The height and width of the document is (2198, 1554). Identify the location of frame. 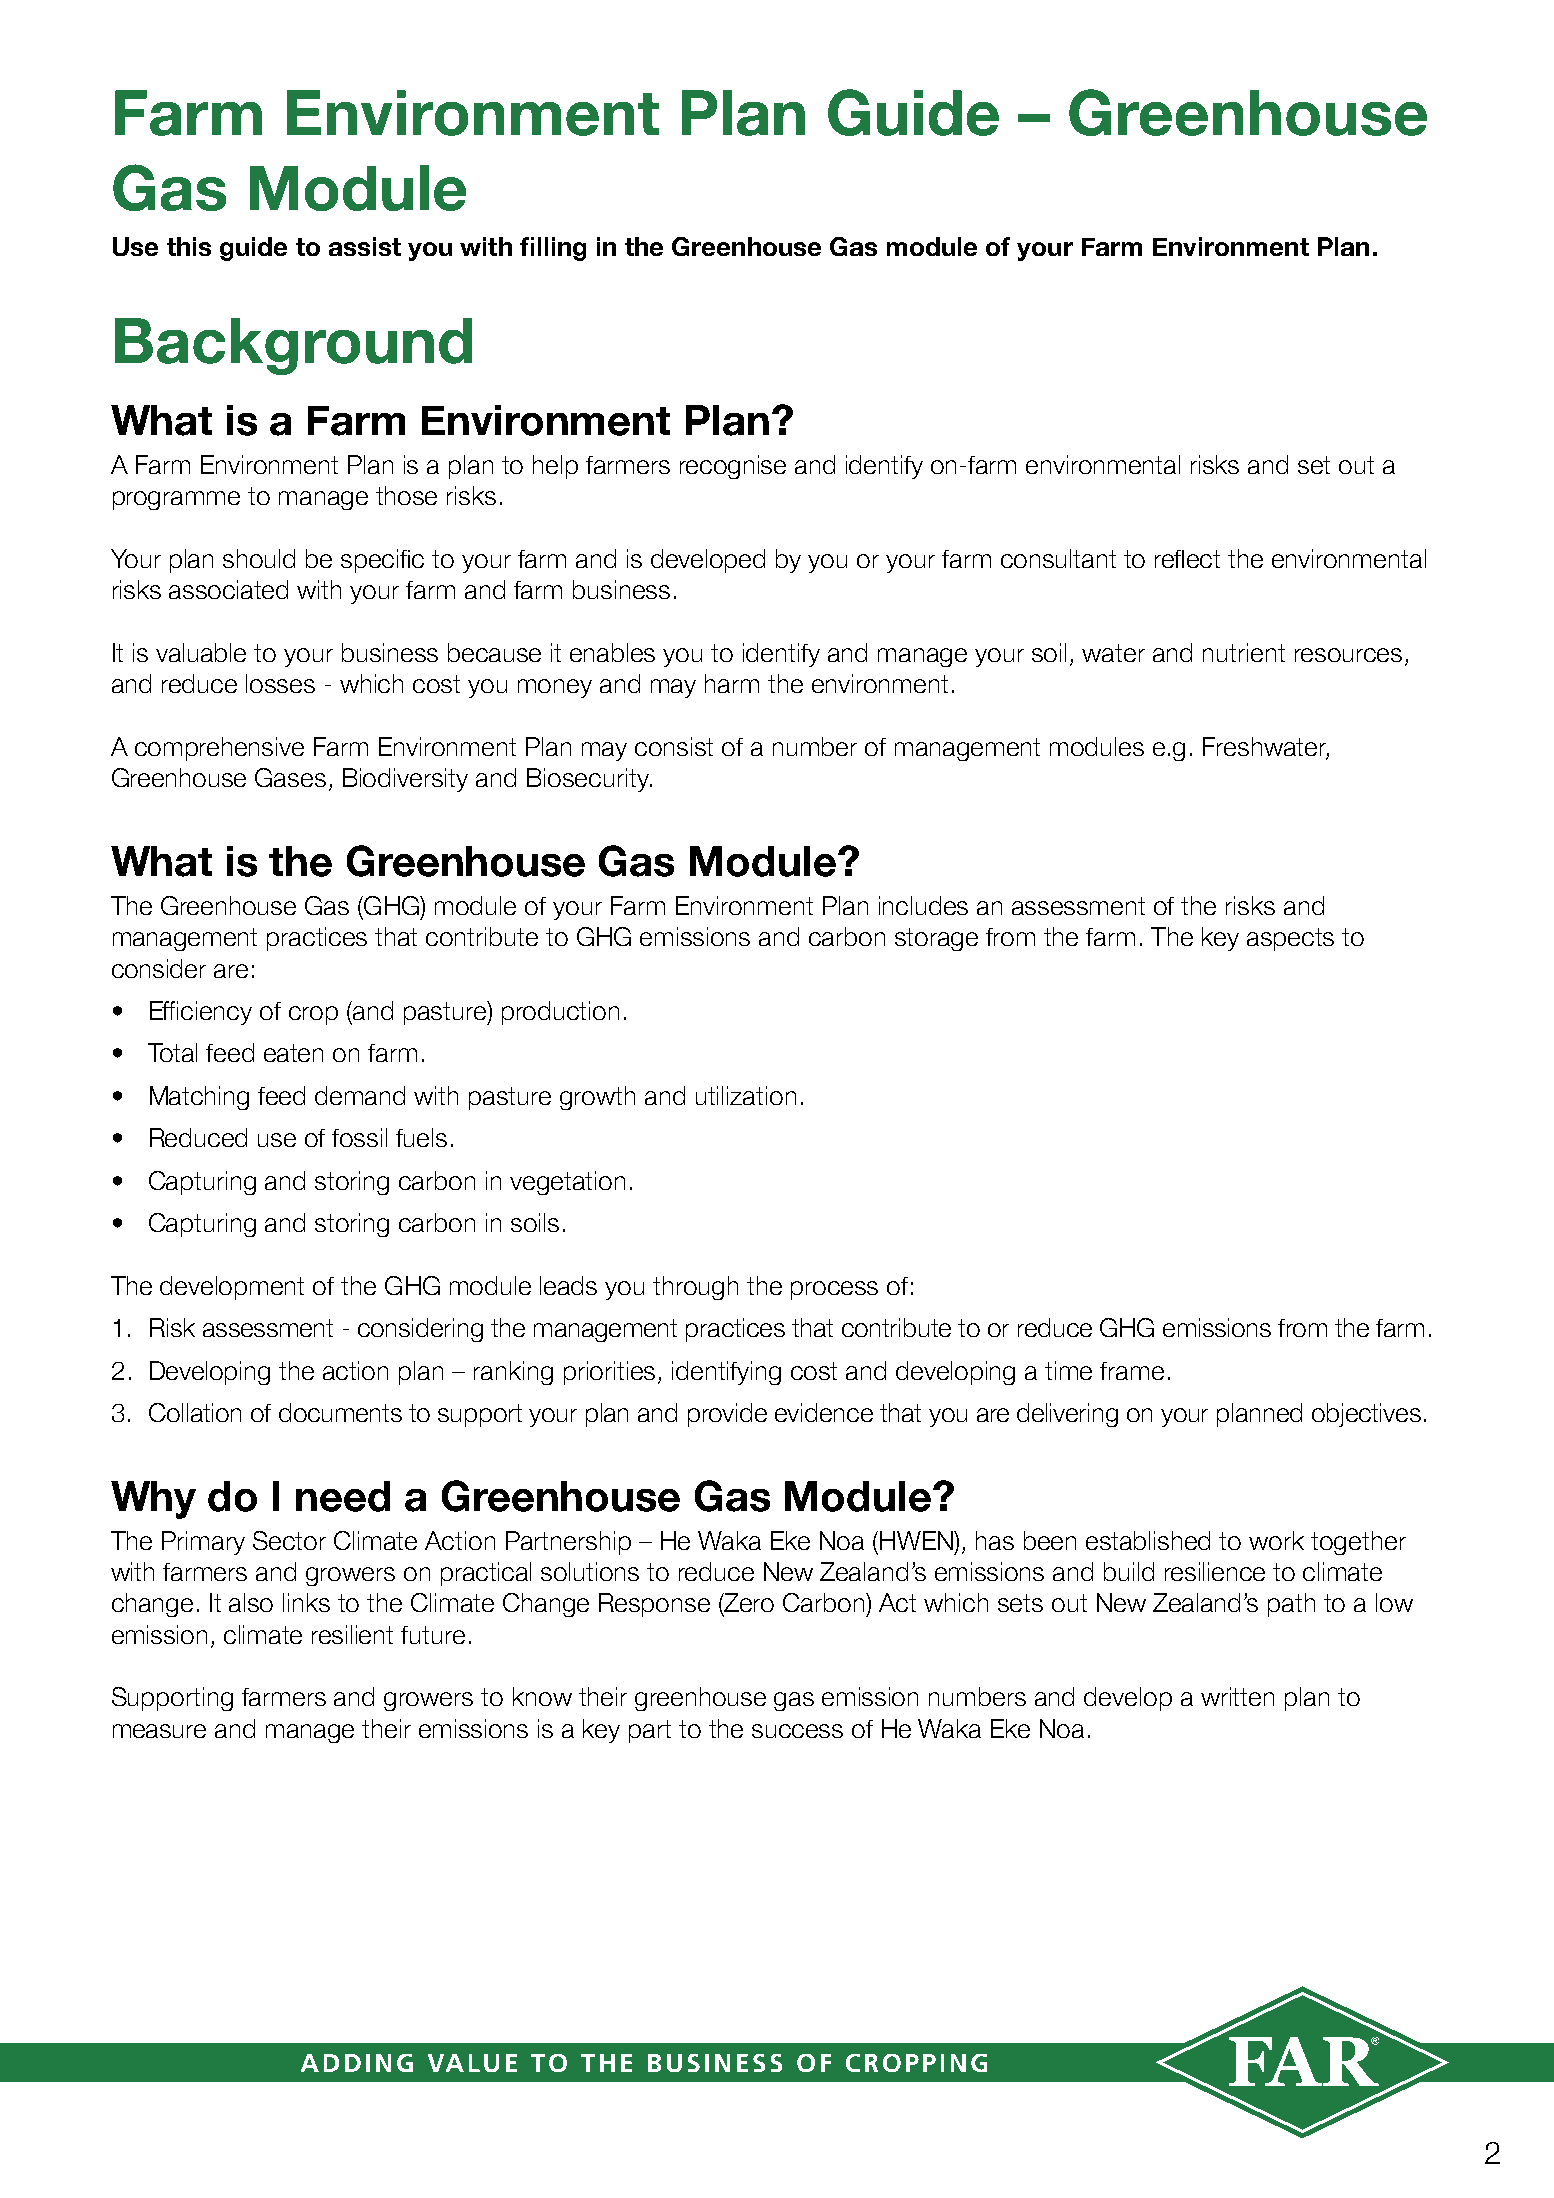
(1132, 1371).
